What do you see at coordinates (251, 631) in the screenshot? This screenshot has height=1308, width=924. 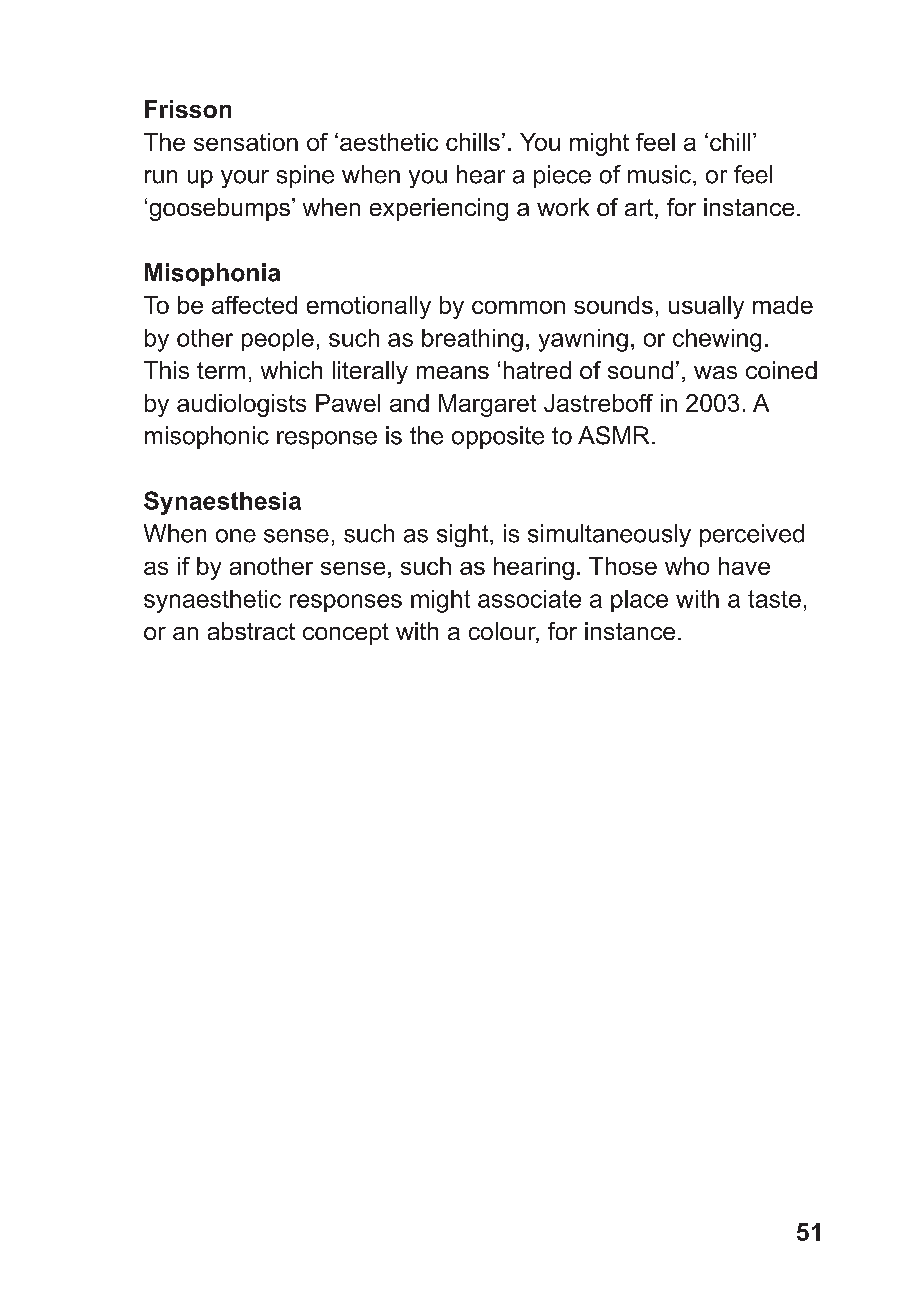 I see `abstract` at bounding box center [251, 631].
